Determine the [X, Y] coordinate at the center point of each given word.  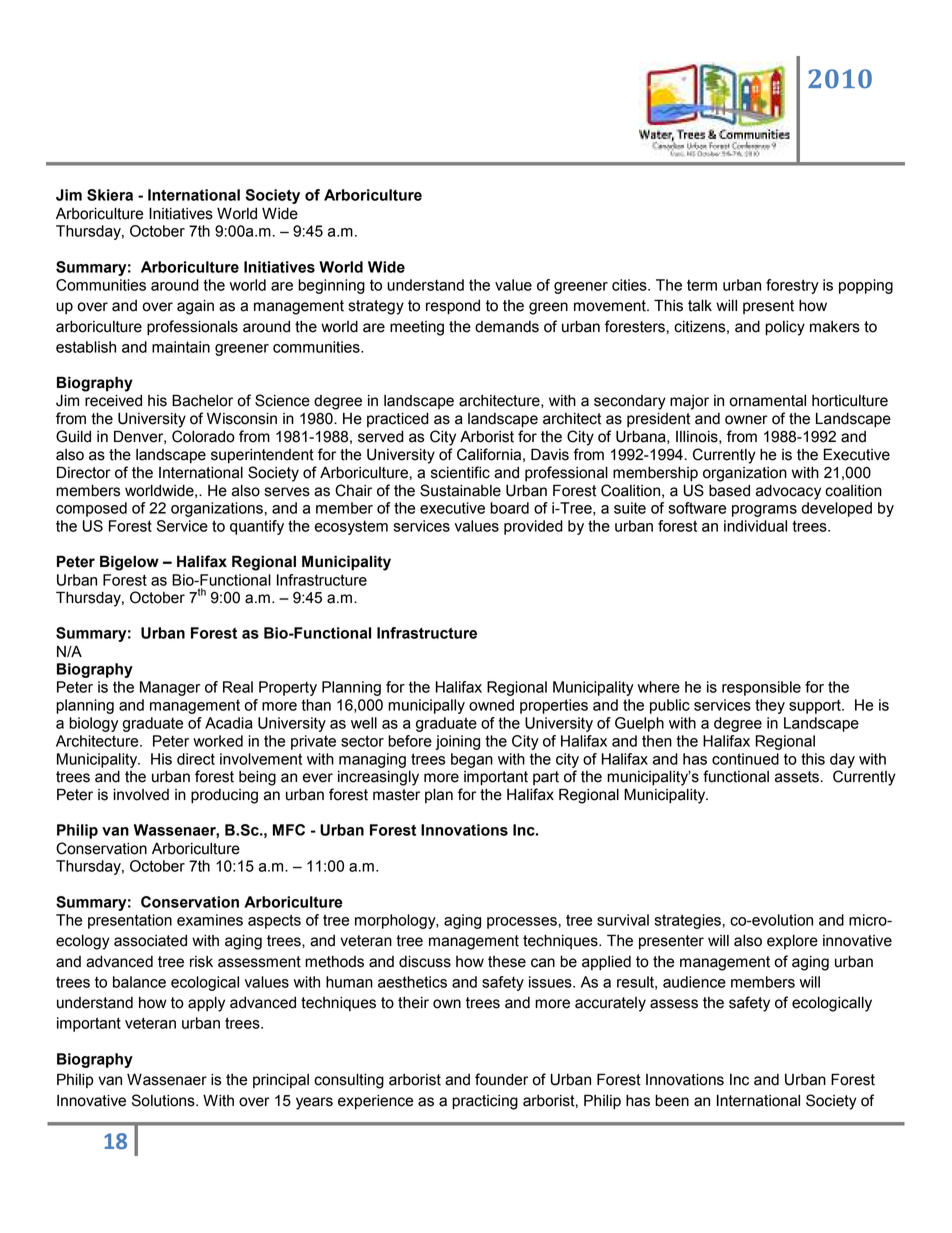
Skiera [110, 195]
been [672, 1100]
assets [797, 777]
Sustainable [460, 490]
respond [453, 307]
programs [764, 511]
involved [141, 794]
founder [501, 1079]
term [702, 285]
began [472, 760]
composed [91, 509]
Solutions [164, 1100]
